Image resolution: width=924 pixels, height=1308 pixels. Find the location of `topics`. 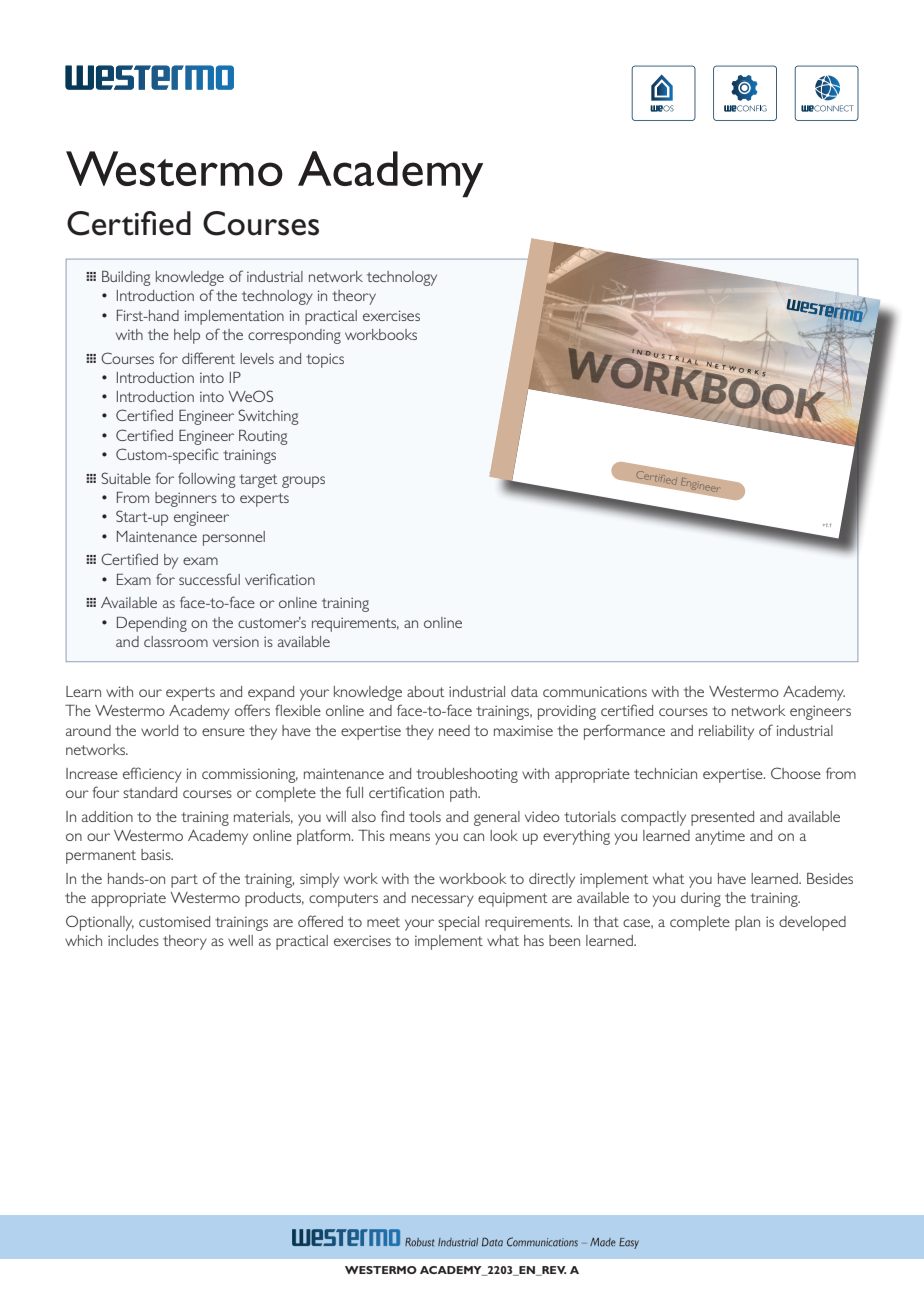

topics is located at coordinates (325, 360).
